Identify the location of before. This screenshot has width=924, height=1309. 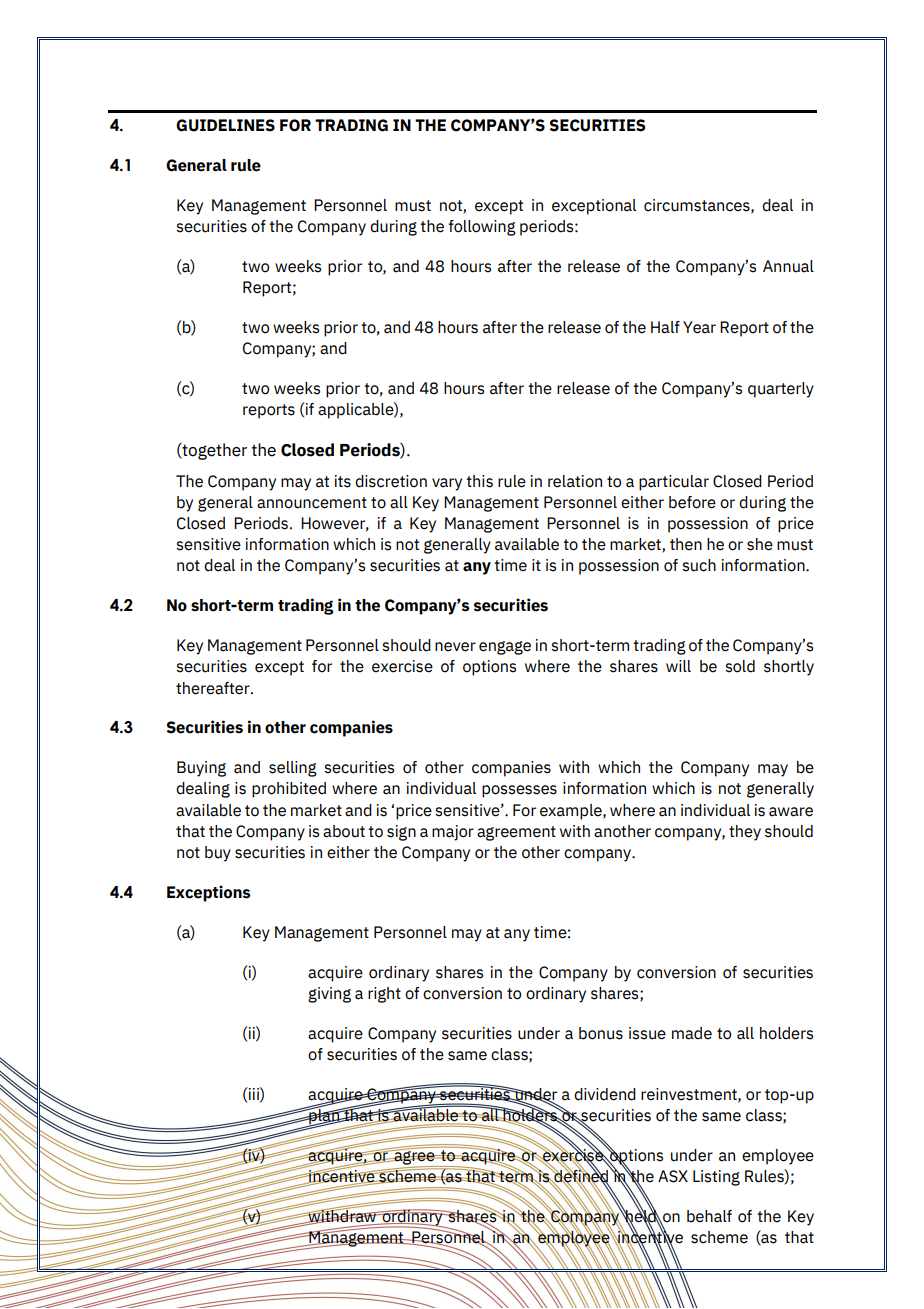
(692, 502).
